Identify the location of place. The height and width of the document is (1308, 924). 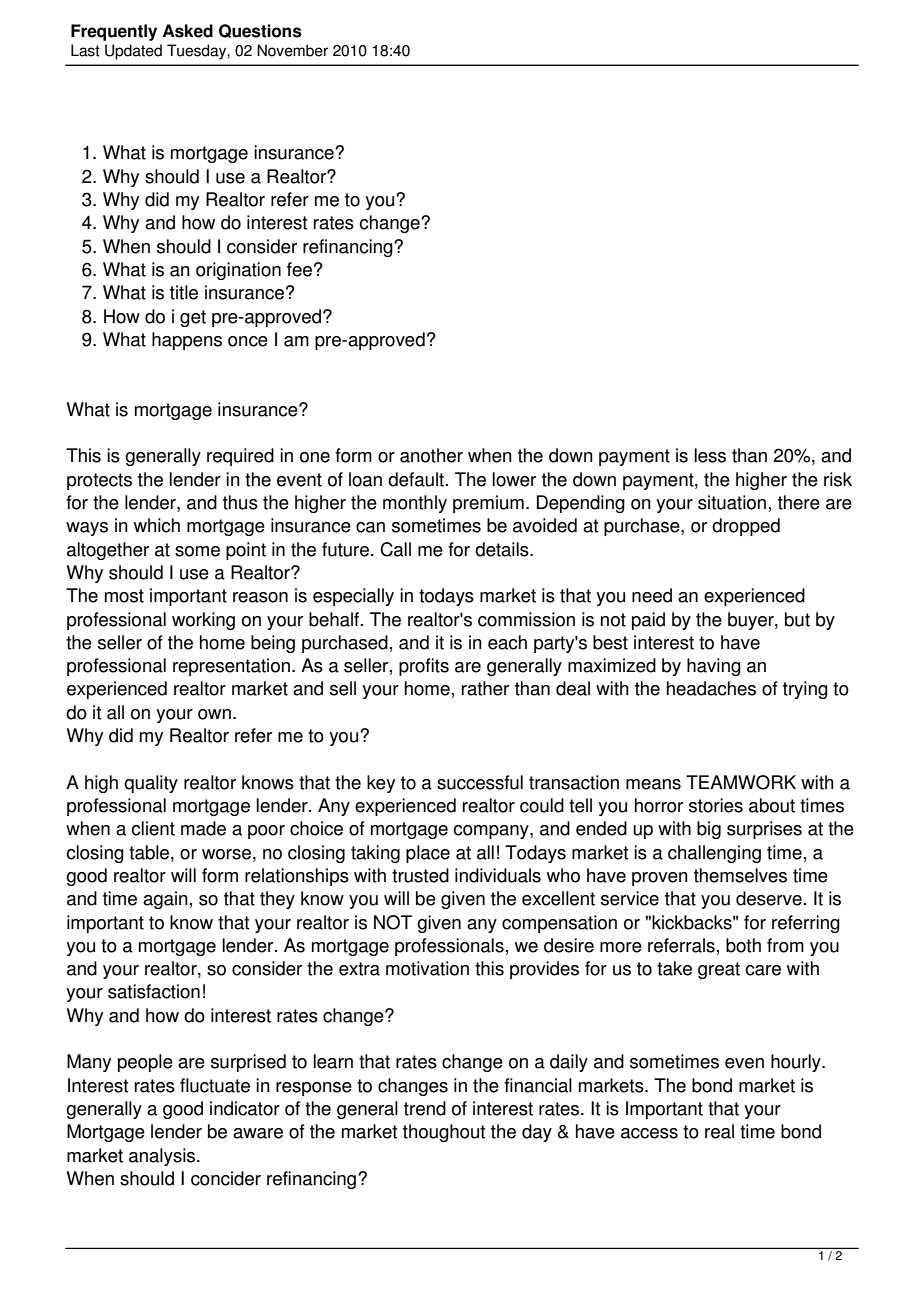
(428, 854).
